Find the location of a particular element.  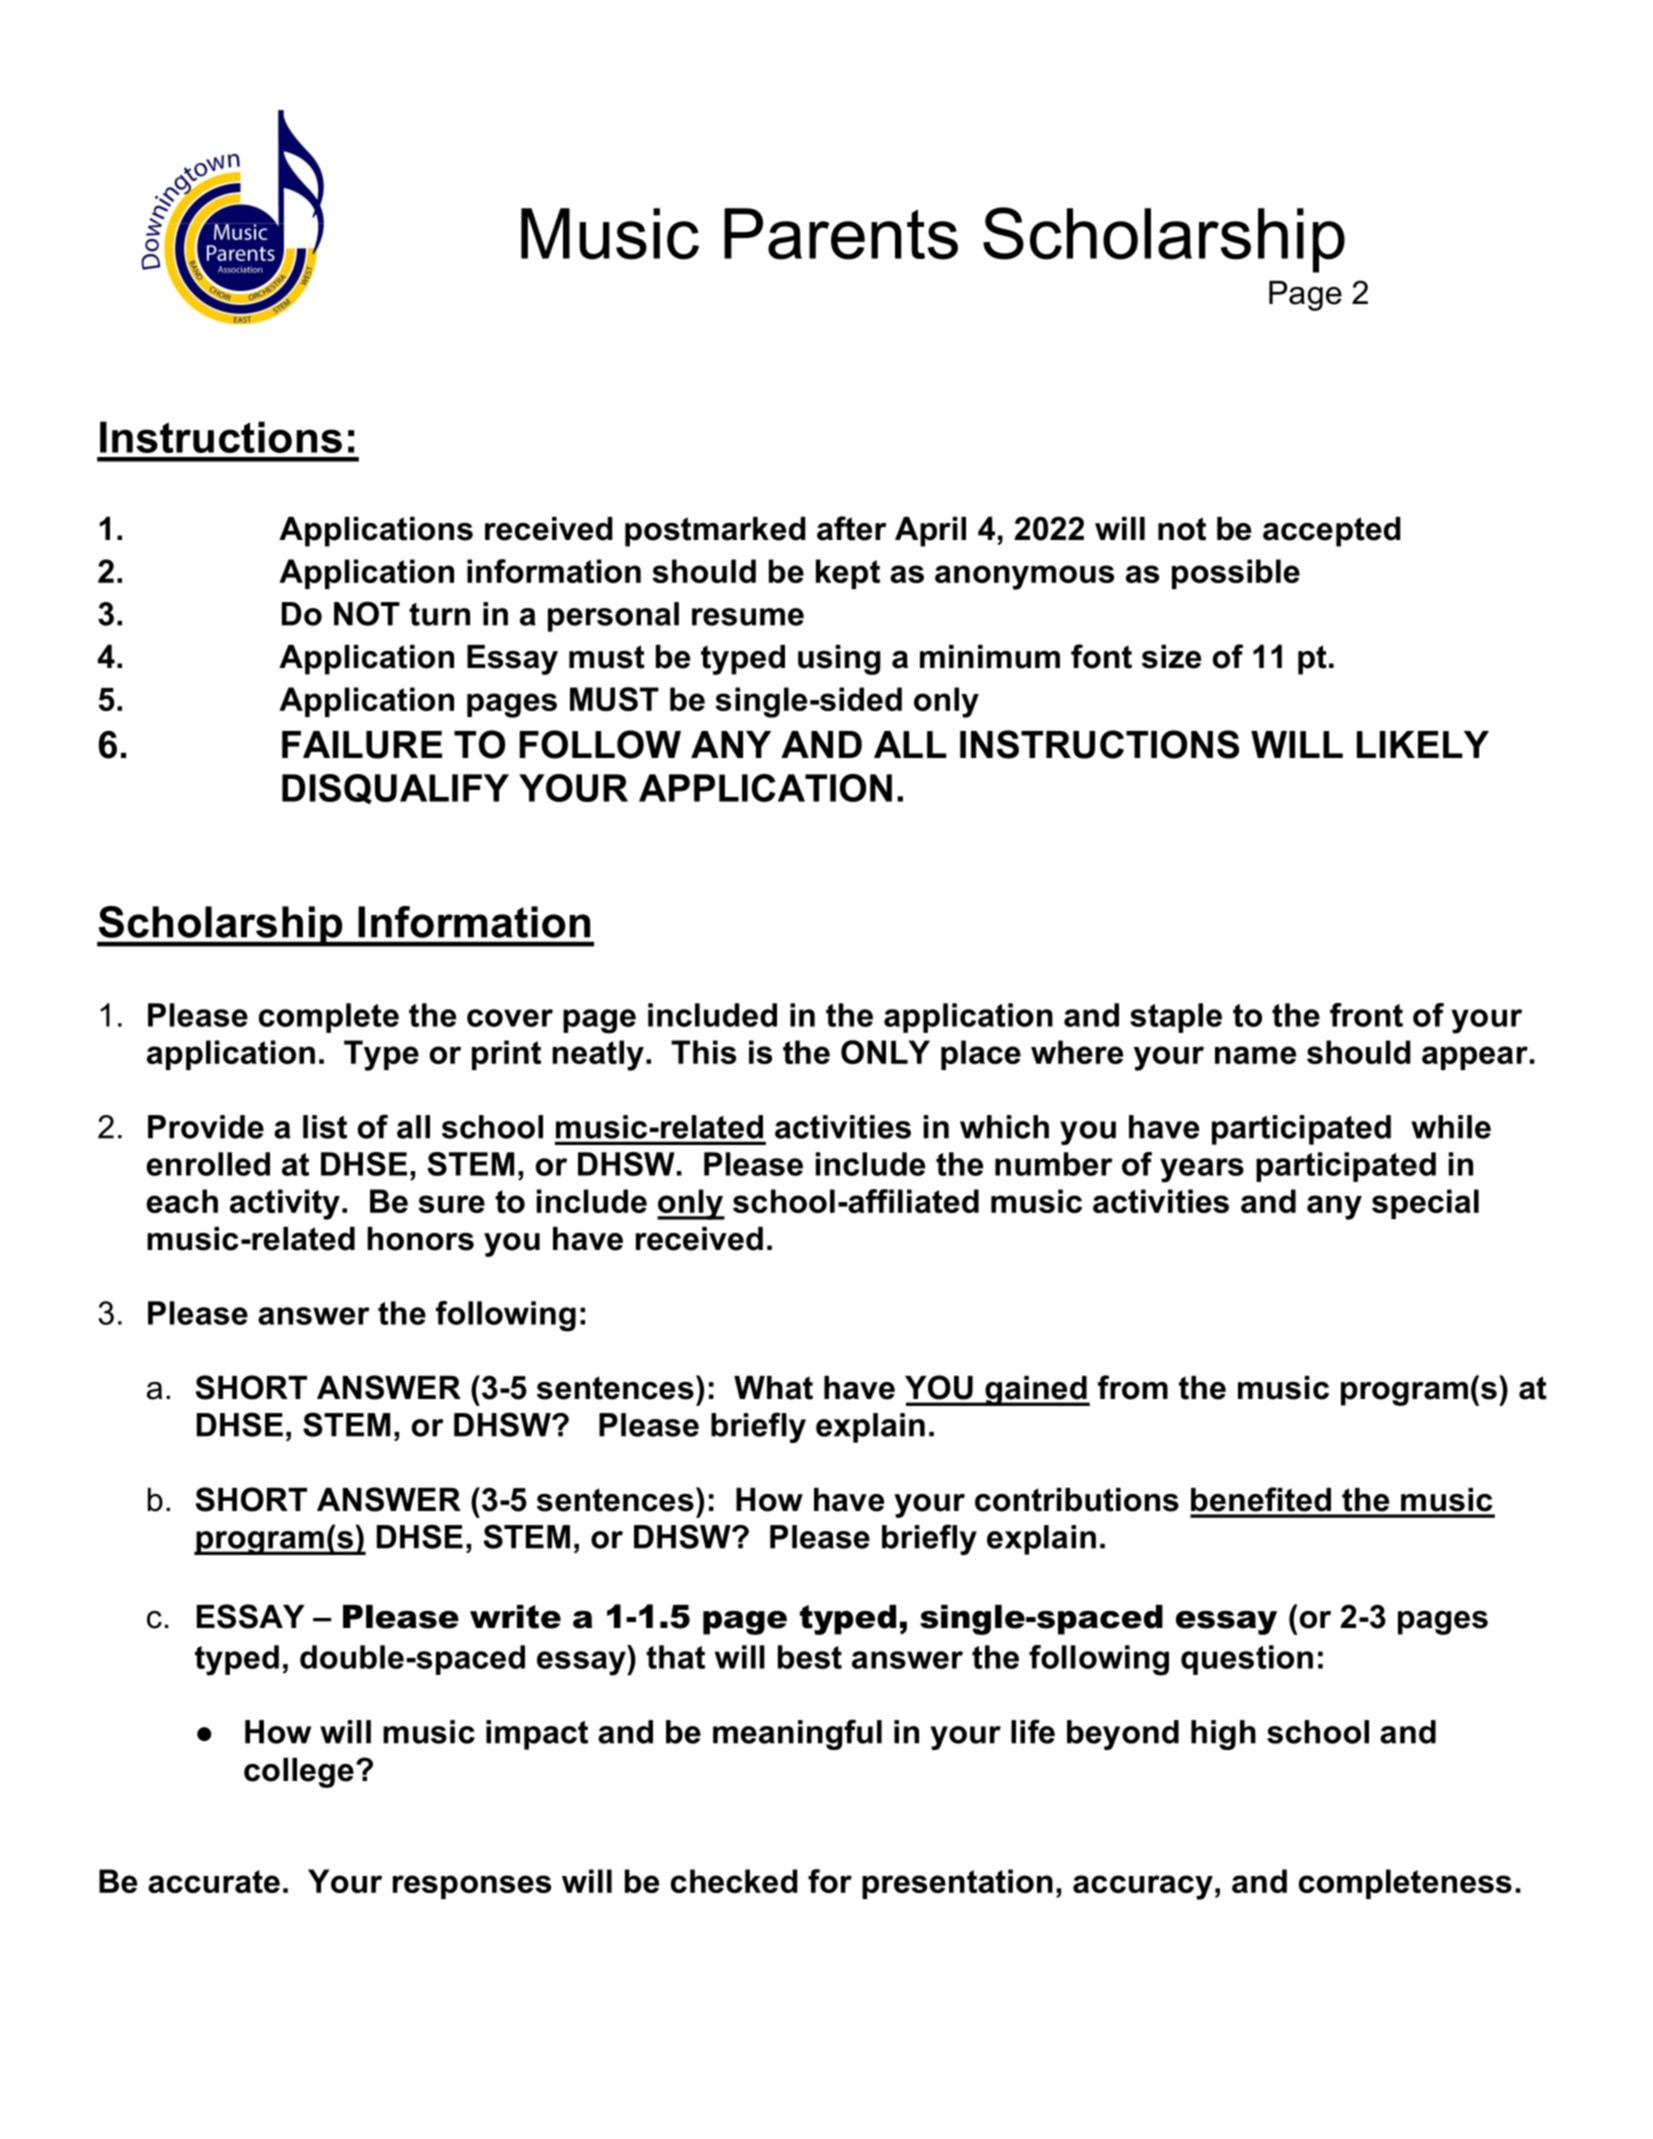

Parents is located at coordinates (841, 234).
